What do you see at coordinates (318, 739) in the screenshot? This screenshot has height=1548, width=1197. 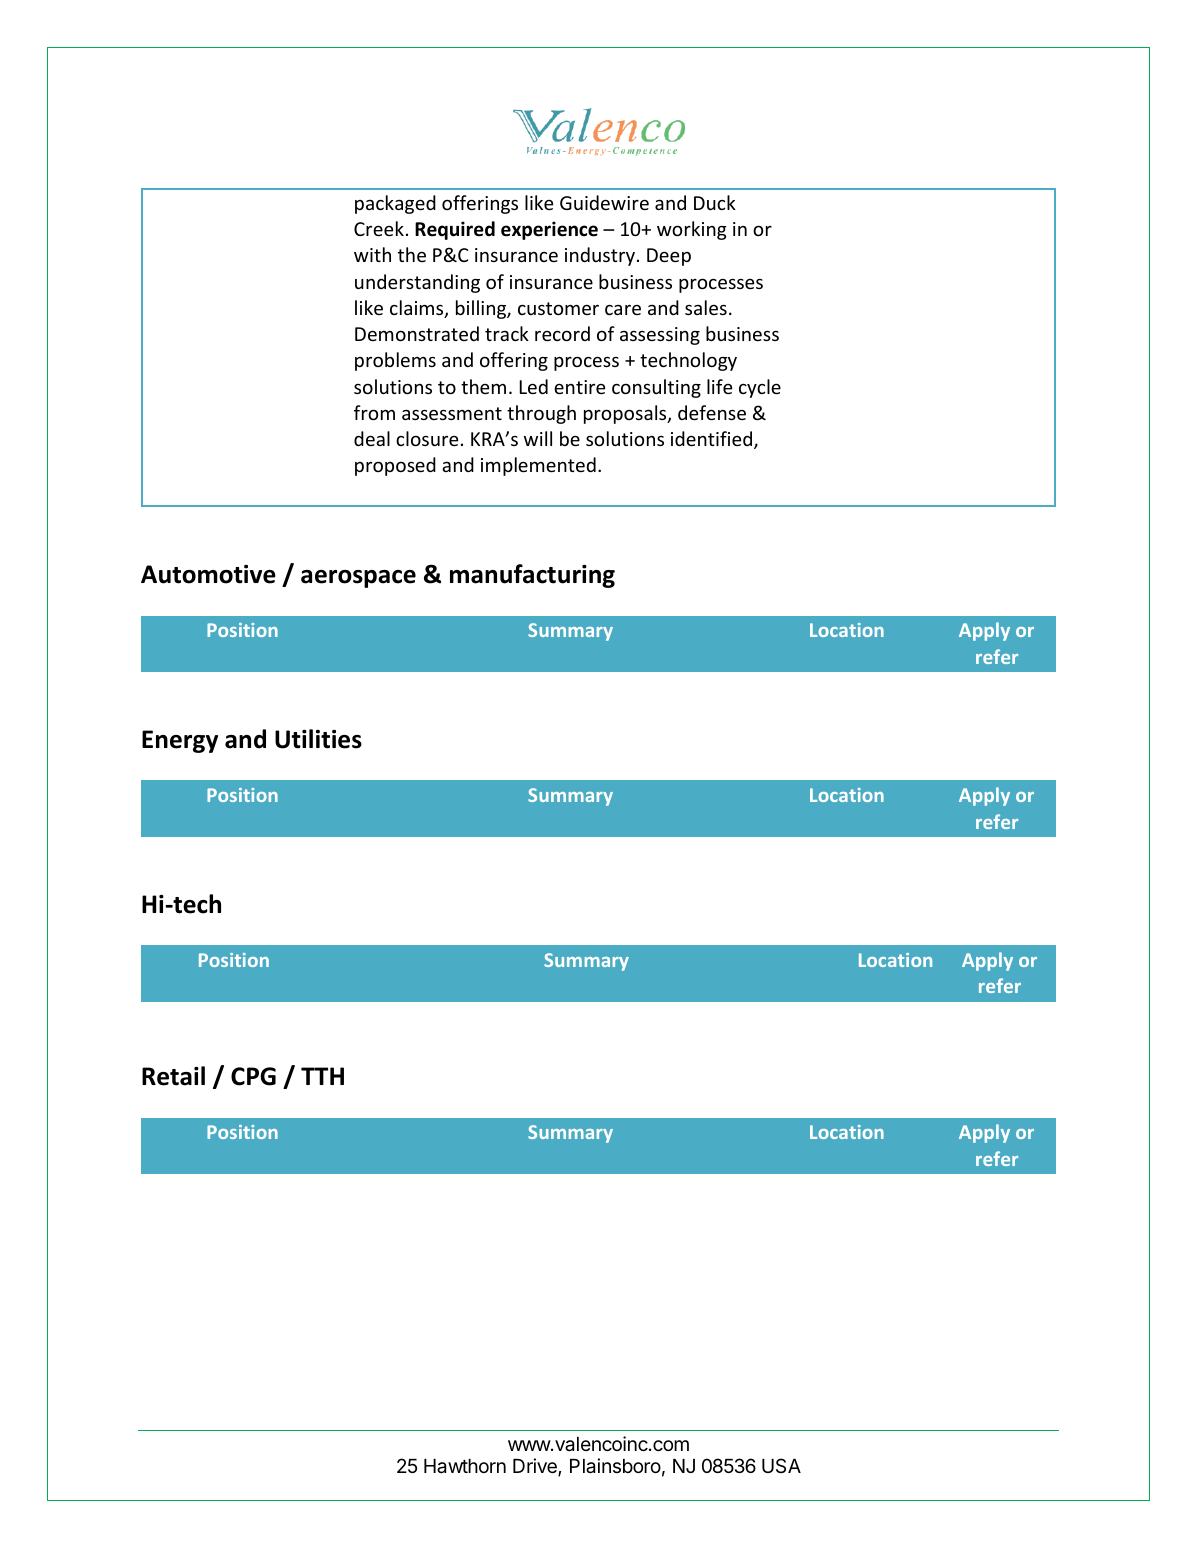 I see `Utilities` at bounding box center [318, 739].
